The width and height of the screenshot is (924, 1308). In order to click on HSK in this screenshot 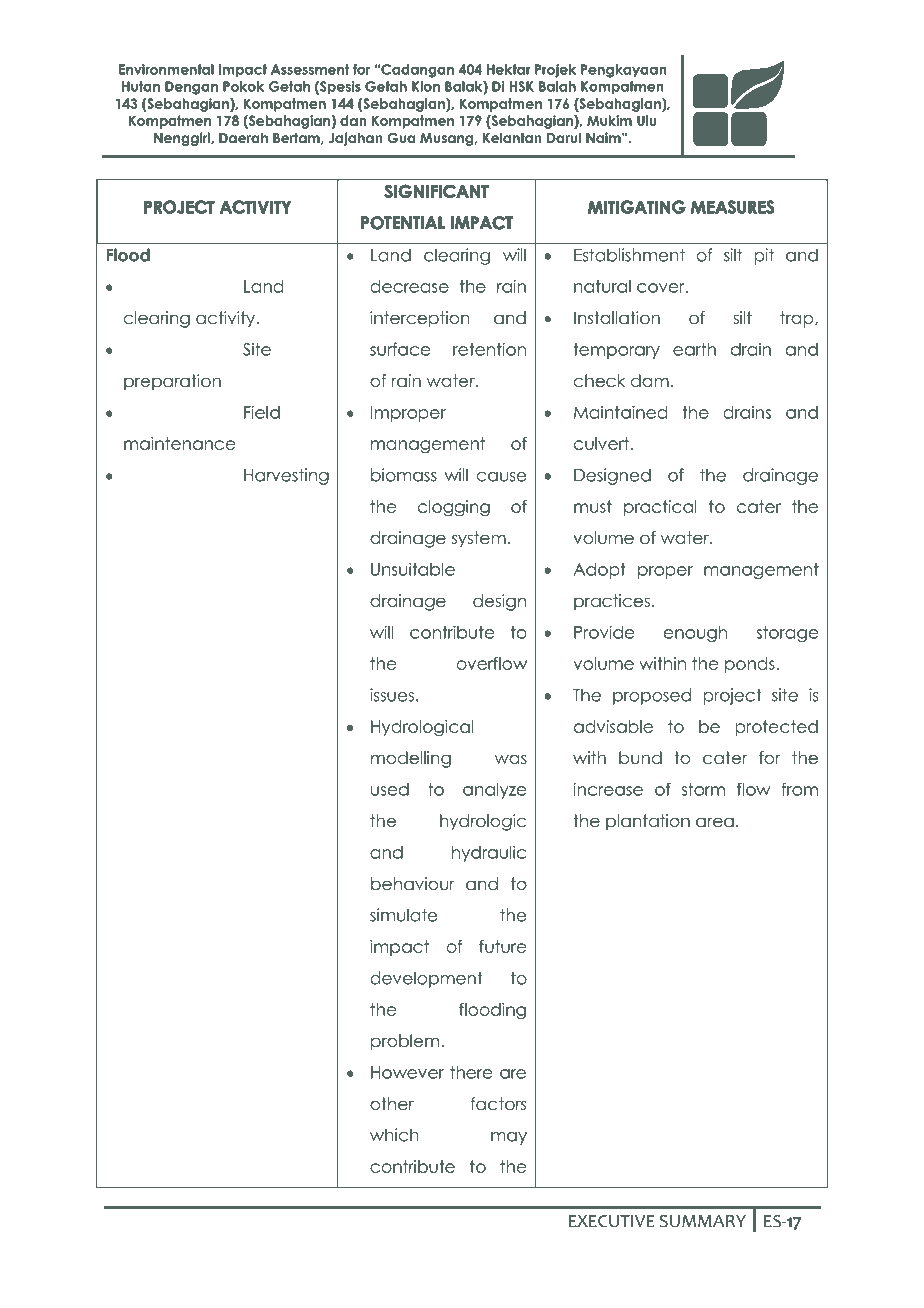, I will do `click(522, 86)`.
